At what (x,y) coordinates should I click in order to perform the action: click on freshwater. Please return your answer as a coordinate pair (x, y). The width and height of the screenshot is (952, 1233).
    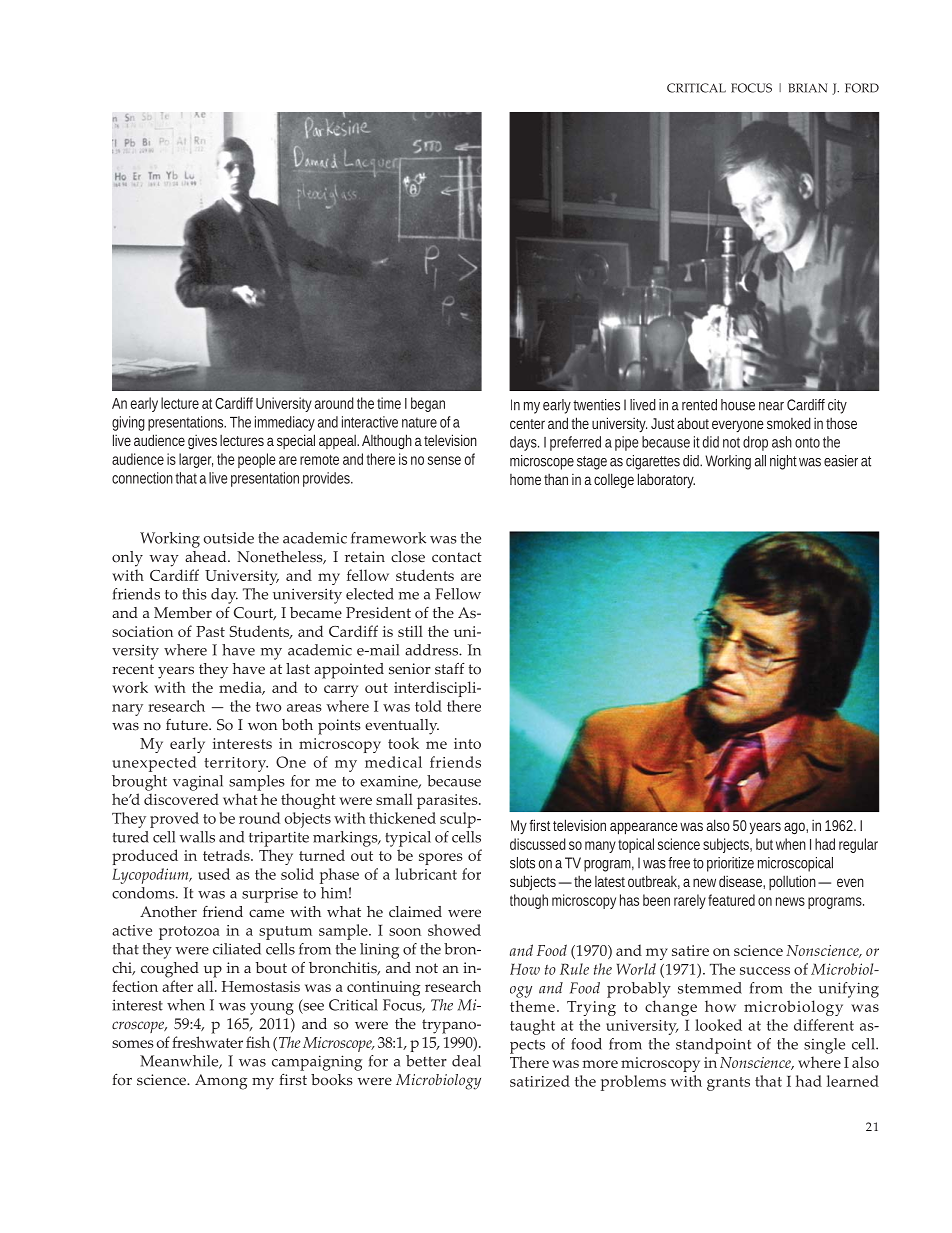
    Looking at the image, I should click on (207, 1042).
